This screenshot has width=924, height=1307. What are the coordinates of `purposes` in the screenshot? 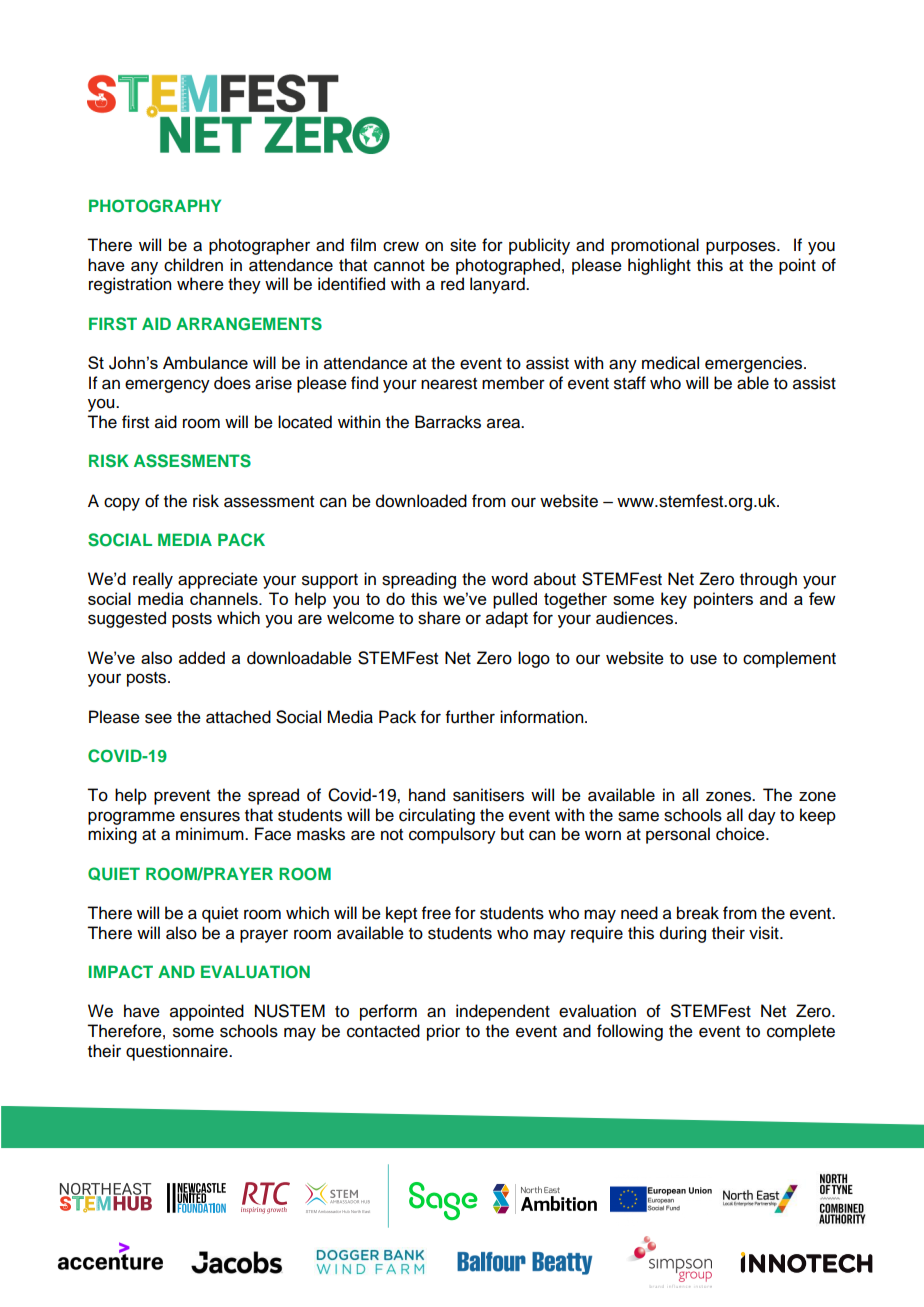 It's located at (742, 248).
